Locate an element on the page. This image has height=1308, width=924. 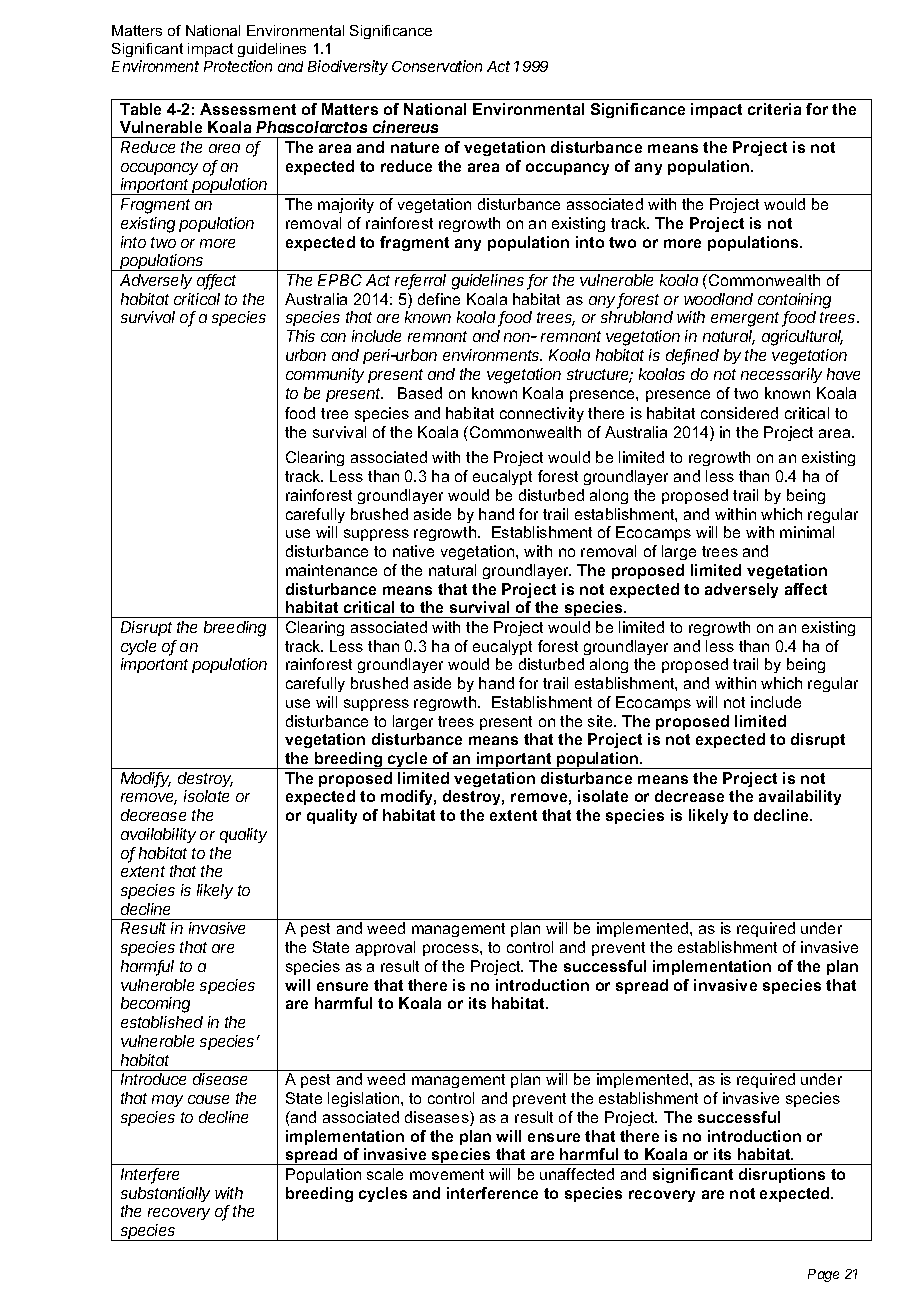
native is located at coordinates (413, 551).
